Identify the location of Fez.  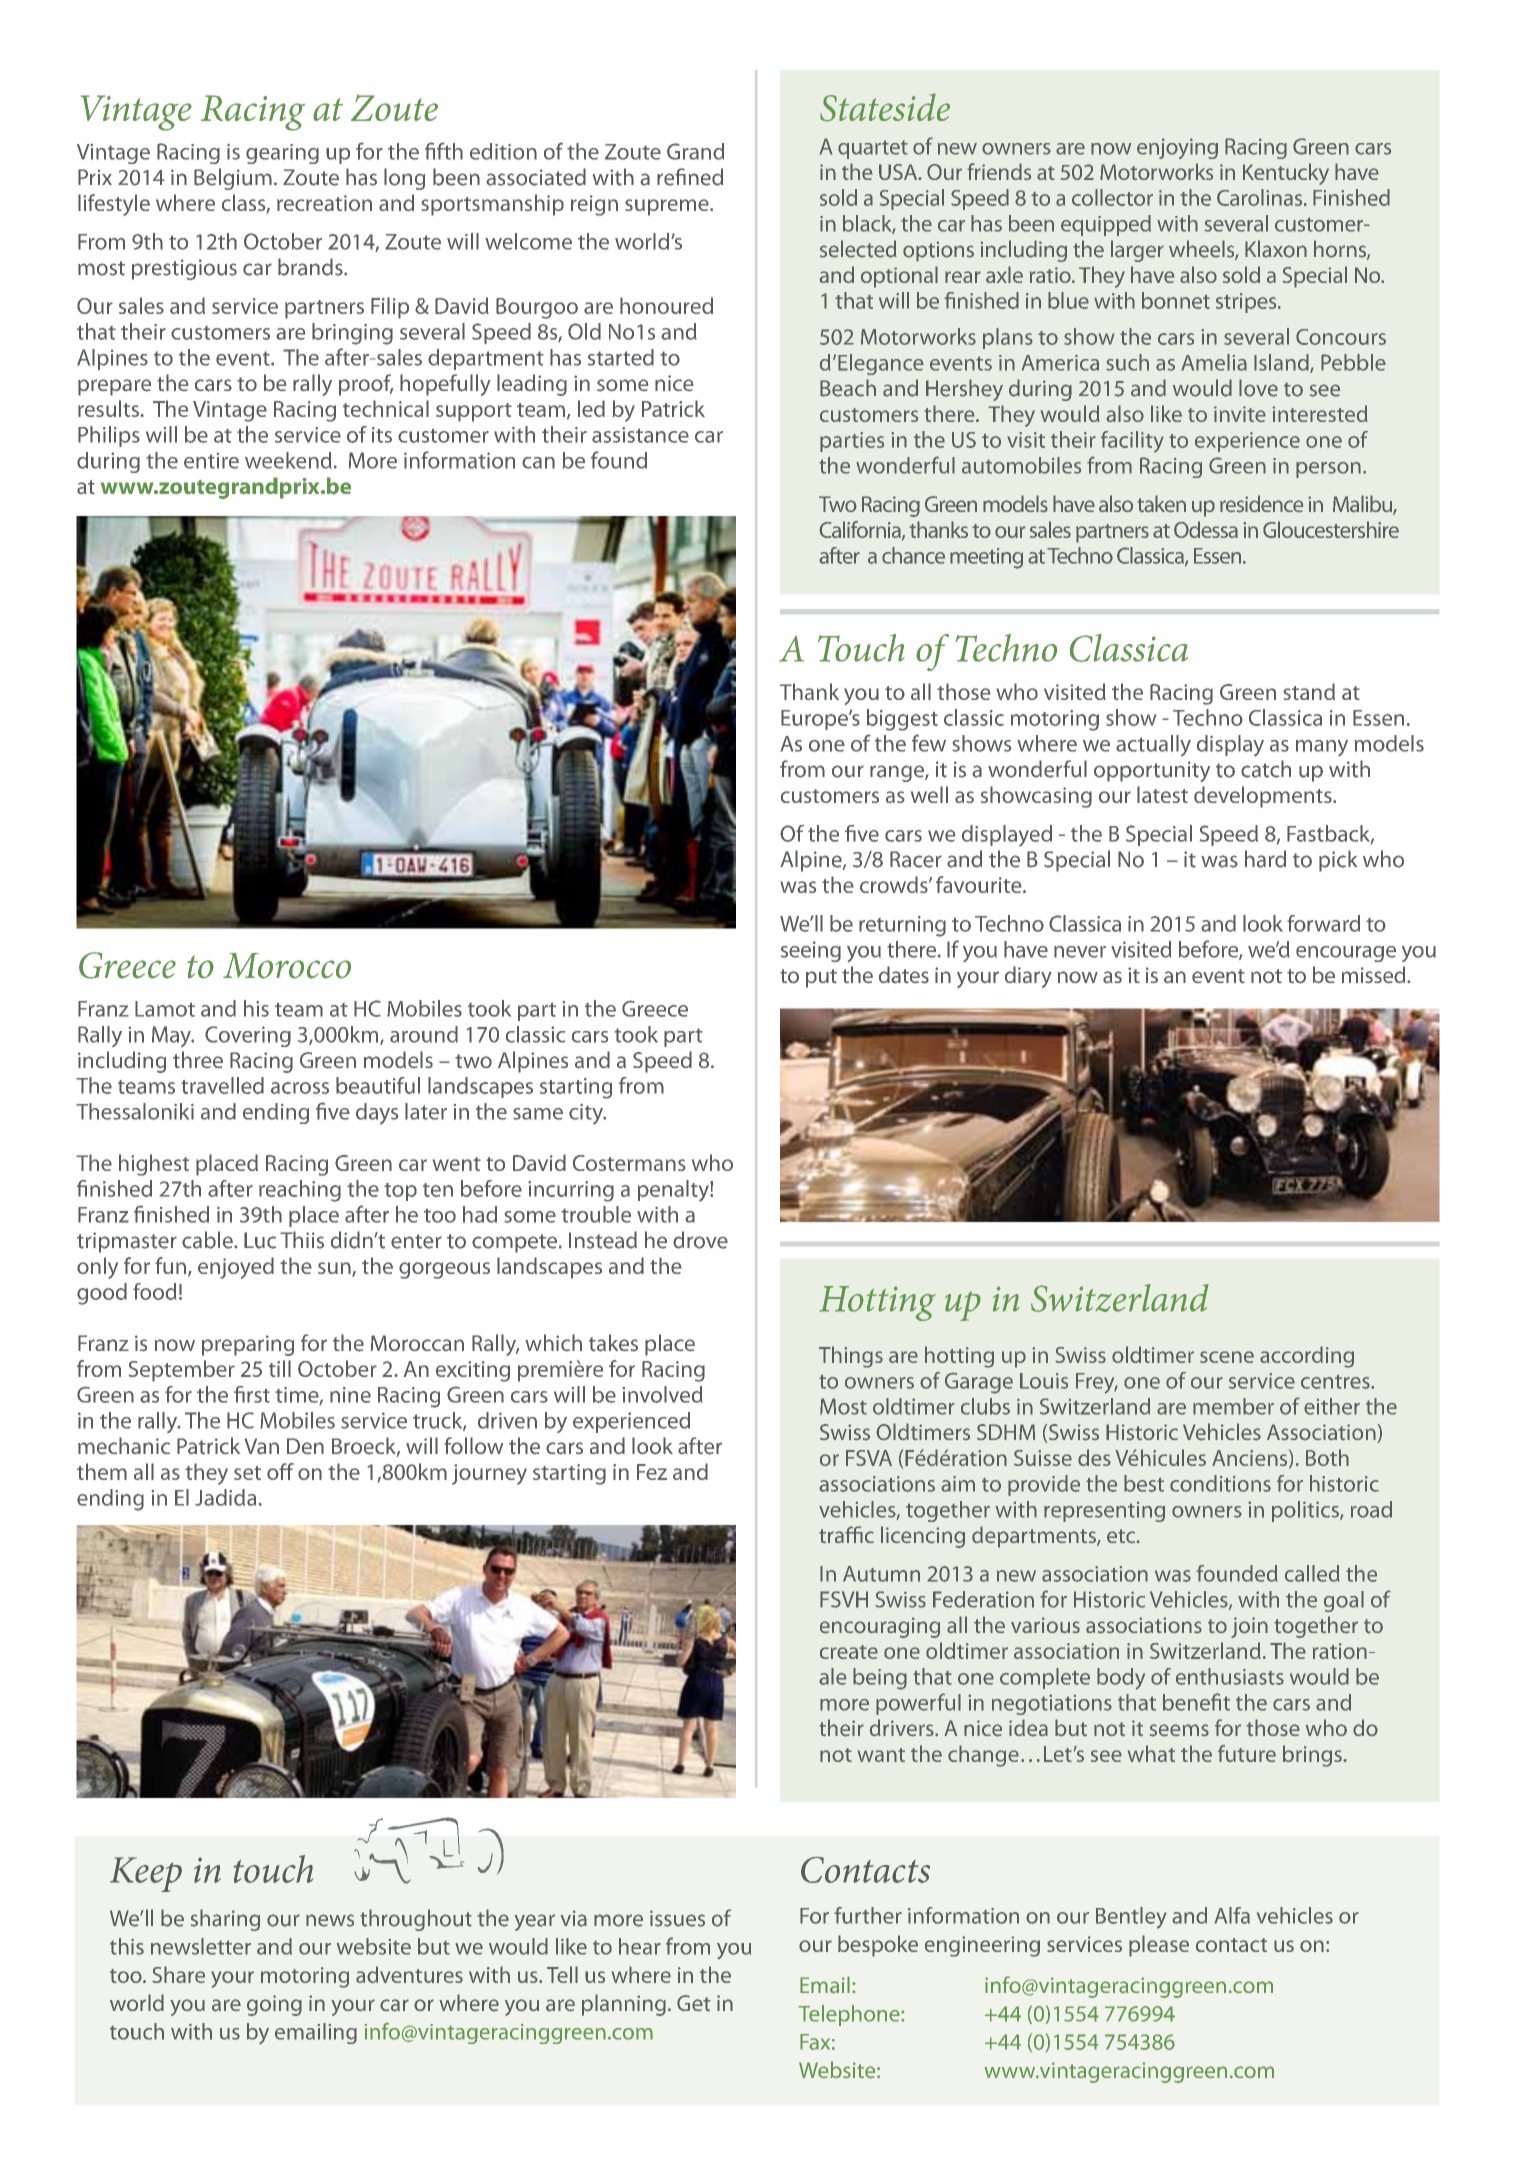
(652, 1472).
